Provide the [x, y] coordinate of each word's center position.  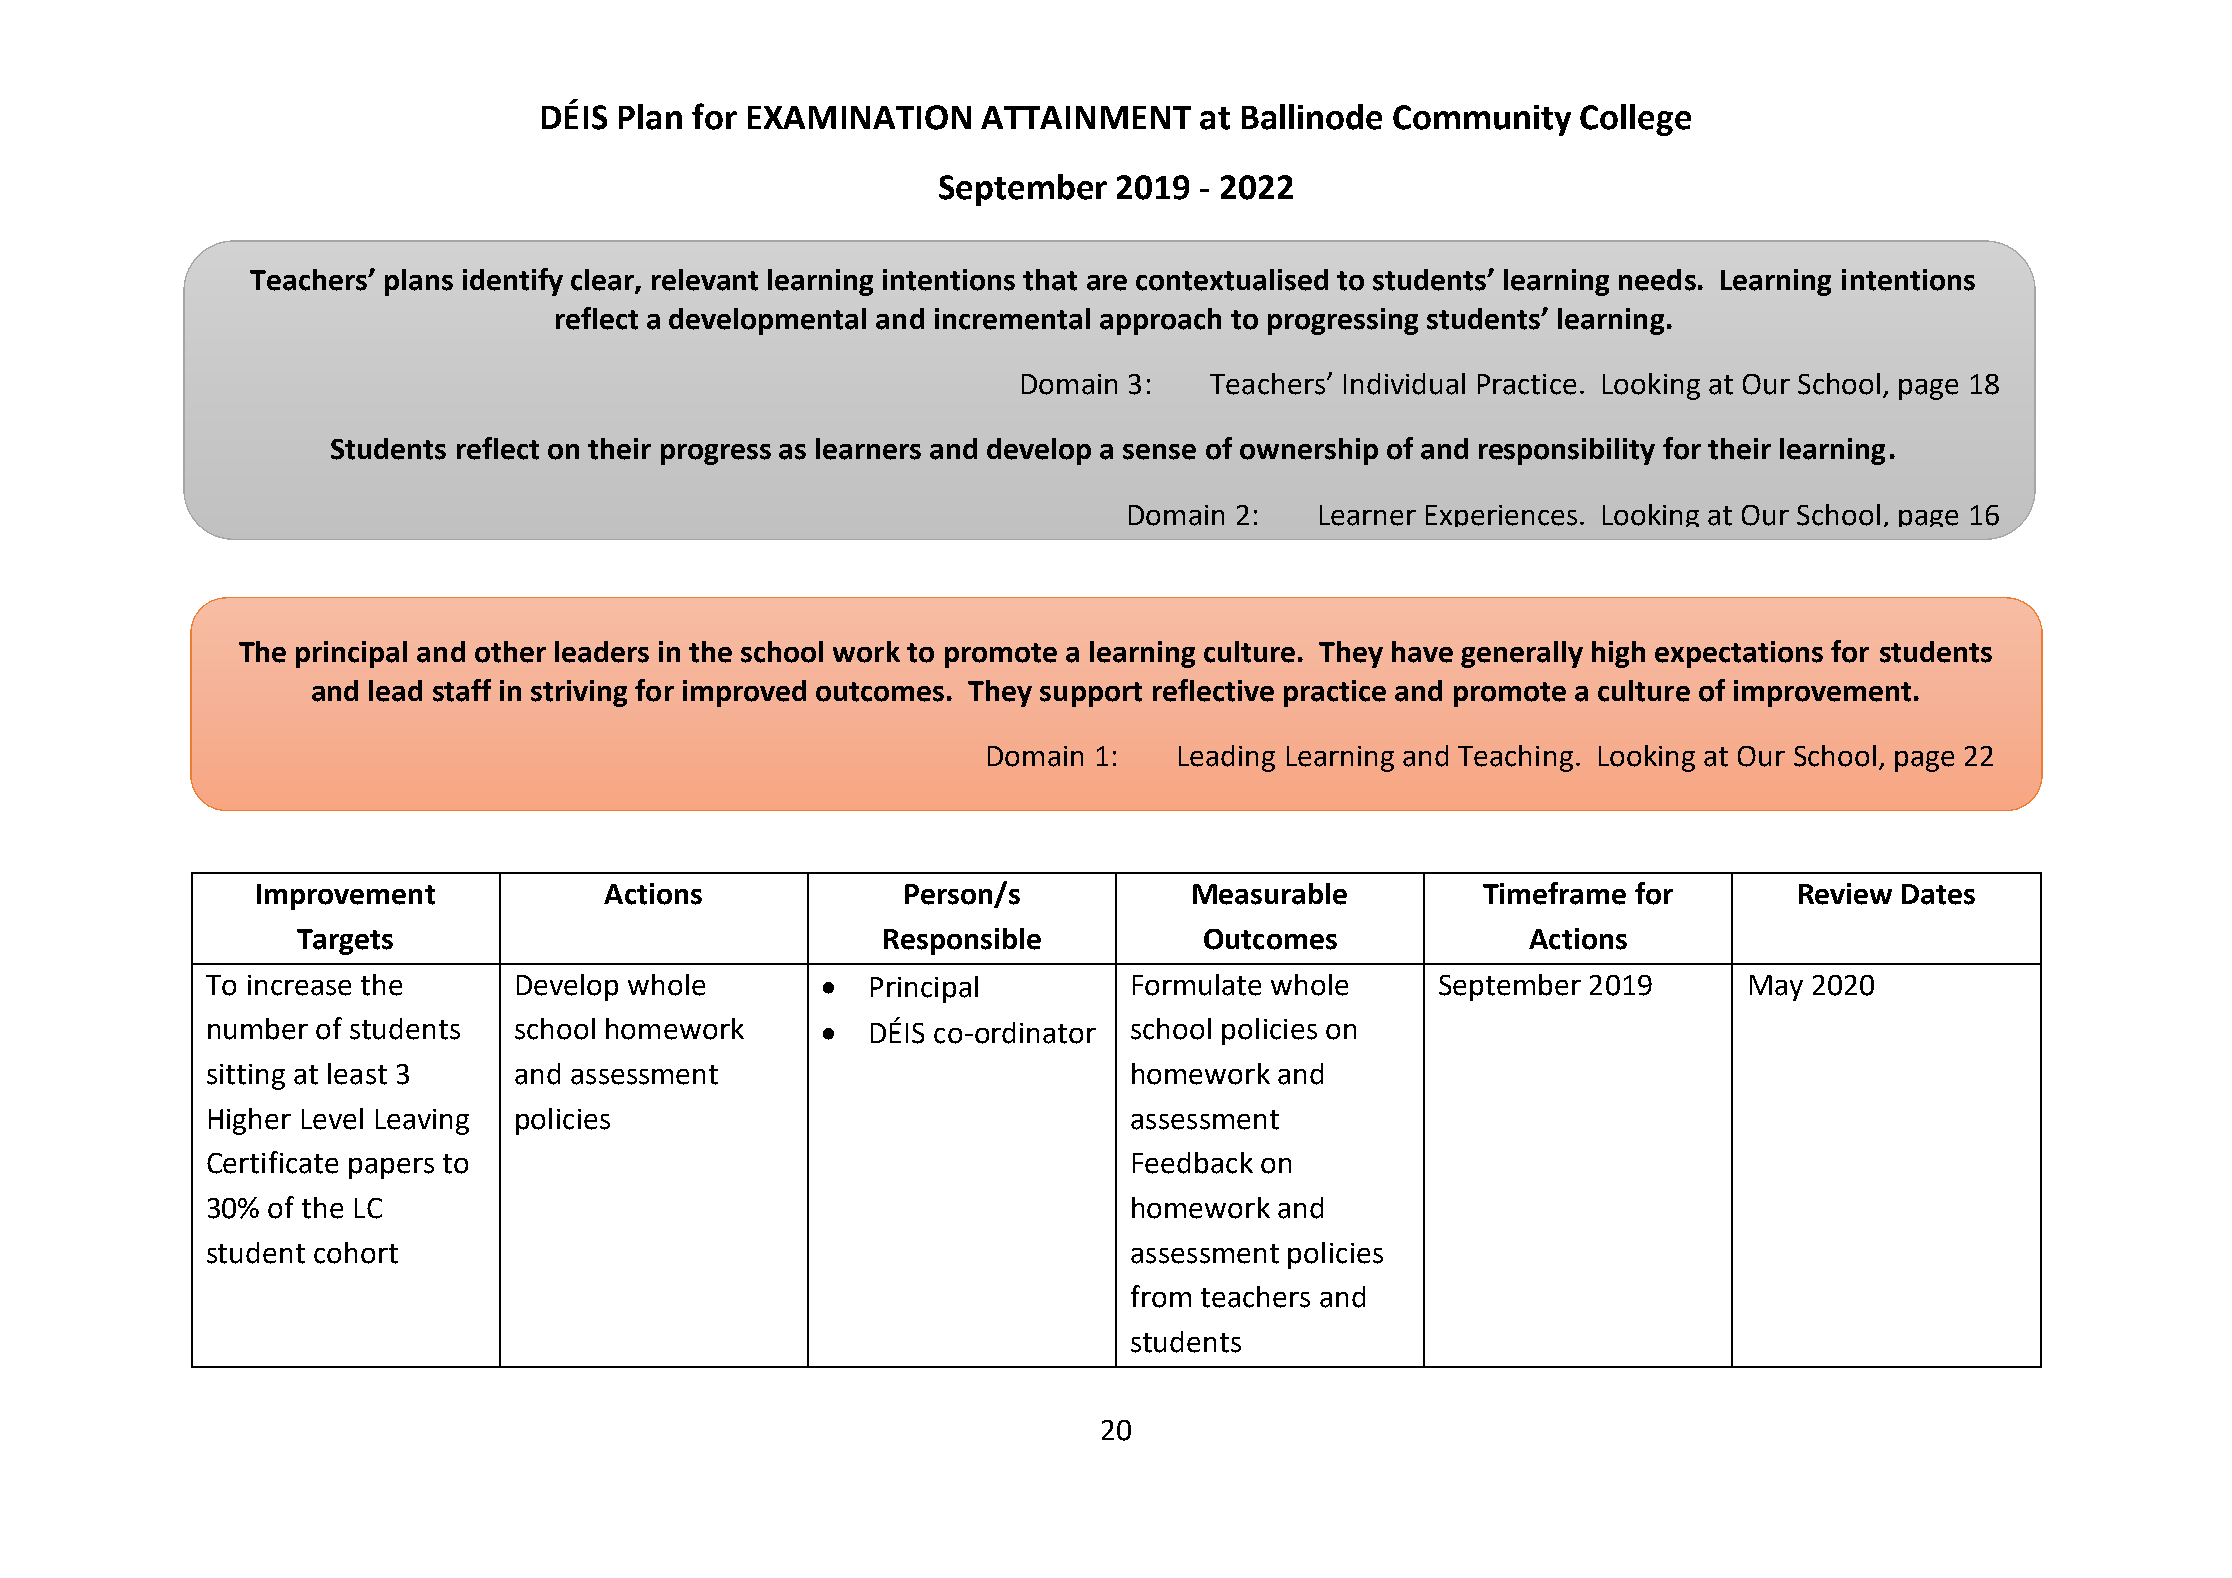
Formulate [1197, 985]
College [1635, 120]
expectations [1739, 654]
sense [1159, 452]
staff [462, 690]
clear [603, 281]
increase [299, 985]
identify [513, 282]
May [1776, 988]
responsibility [1567, 451]
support [1091, 694]
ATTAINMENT [1086, 117]
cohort [356, 1253]
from [1161, 1296]
